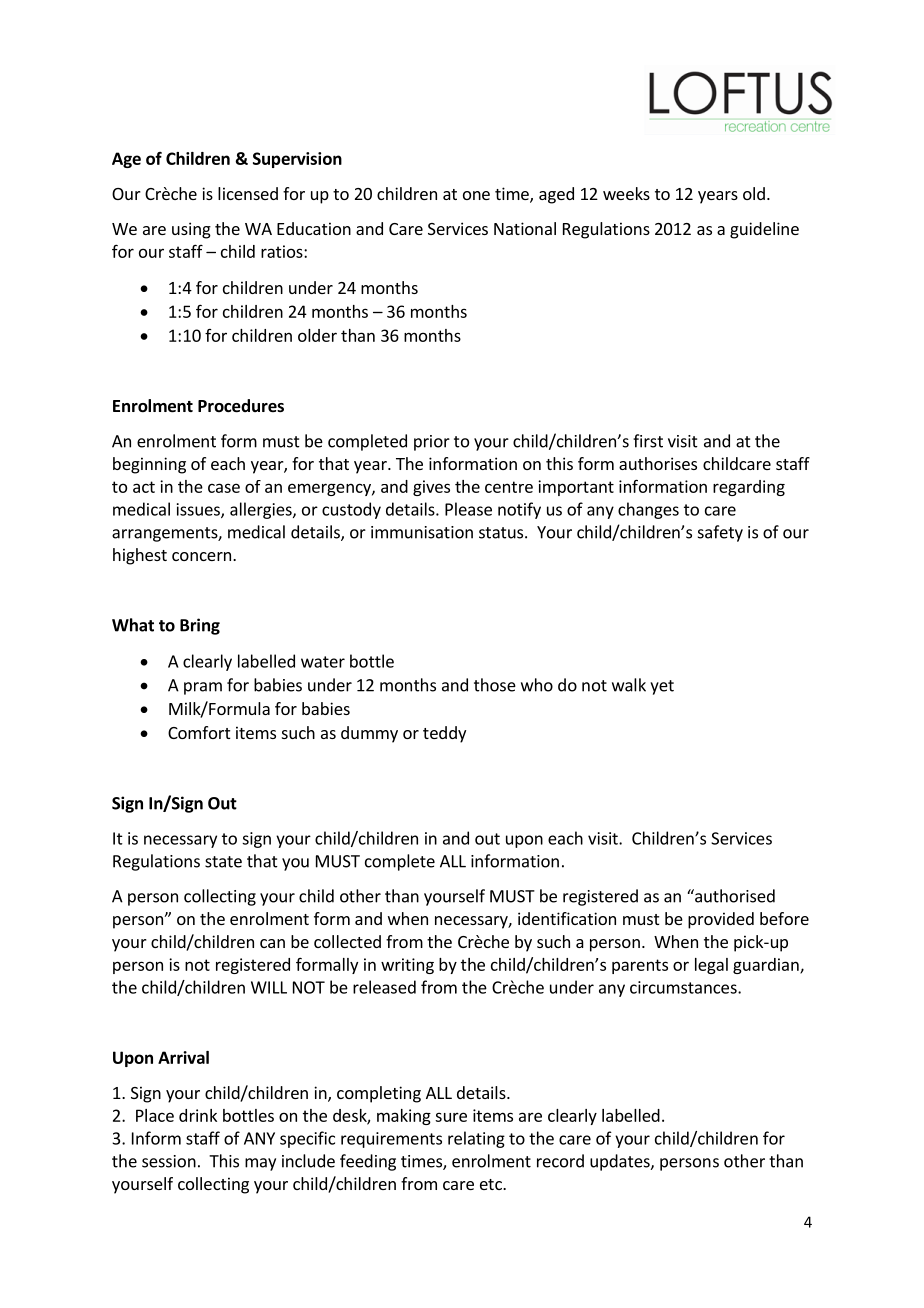 The height and width of the screenshot is (1308, 924). I want to click on guideline, so click(764, 230).
